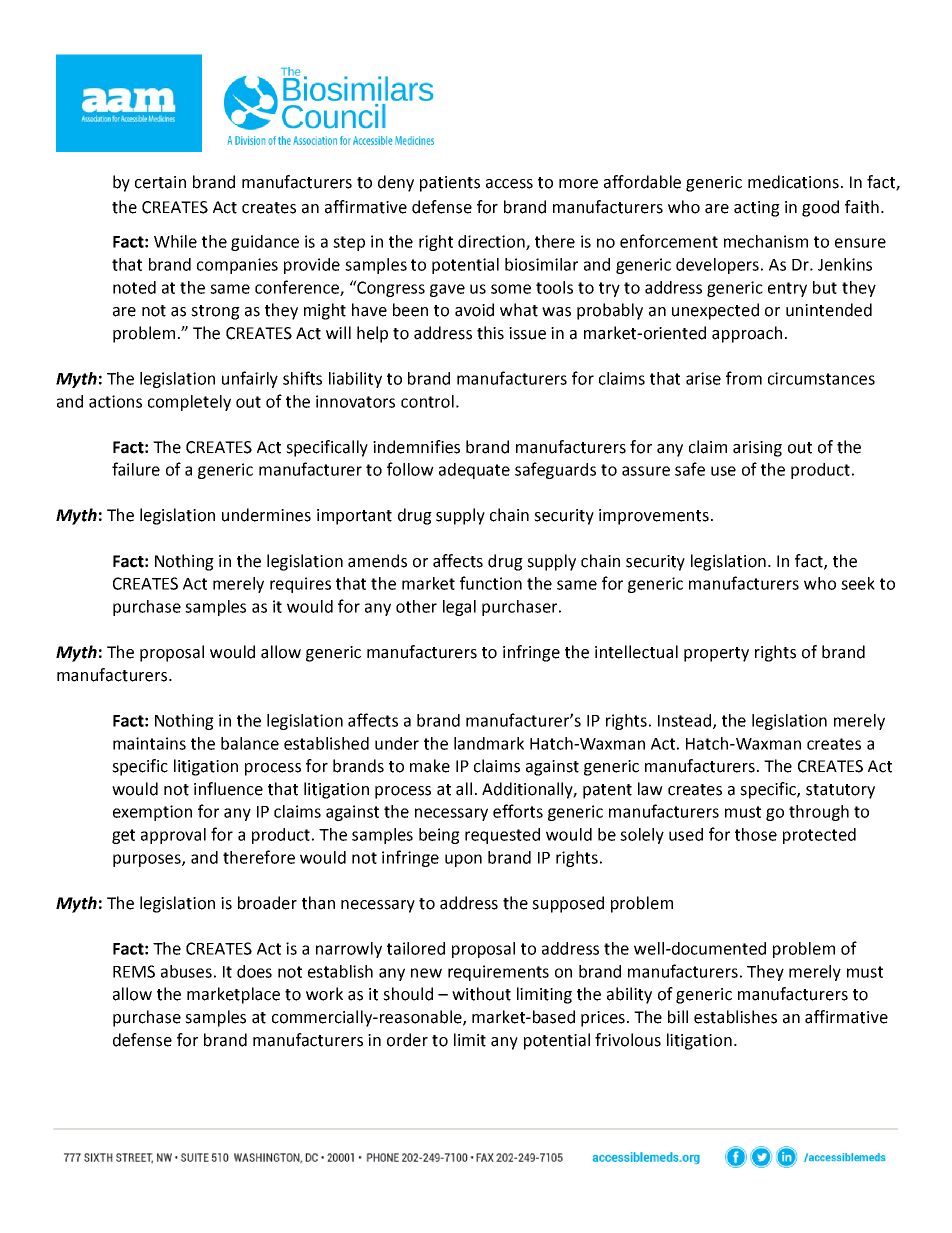 The image size is (952, 1233). I want to click on abuses, so click(186, 971).
